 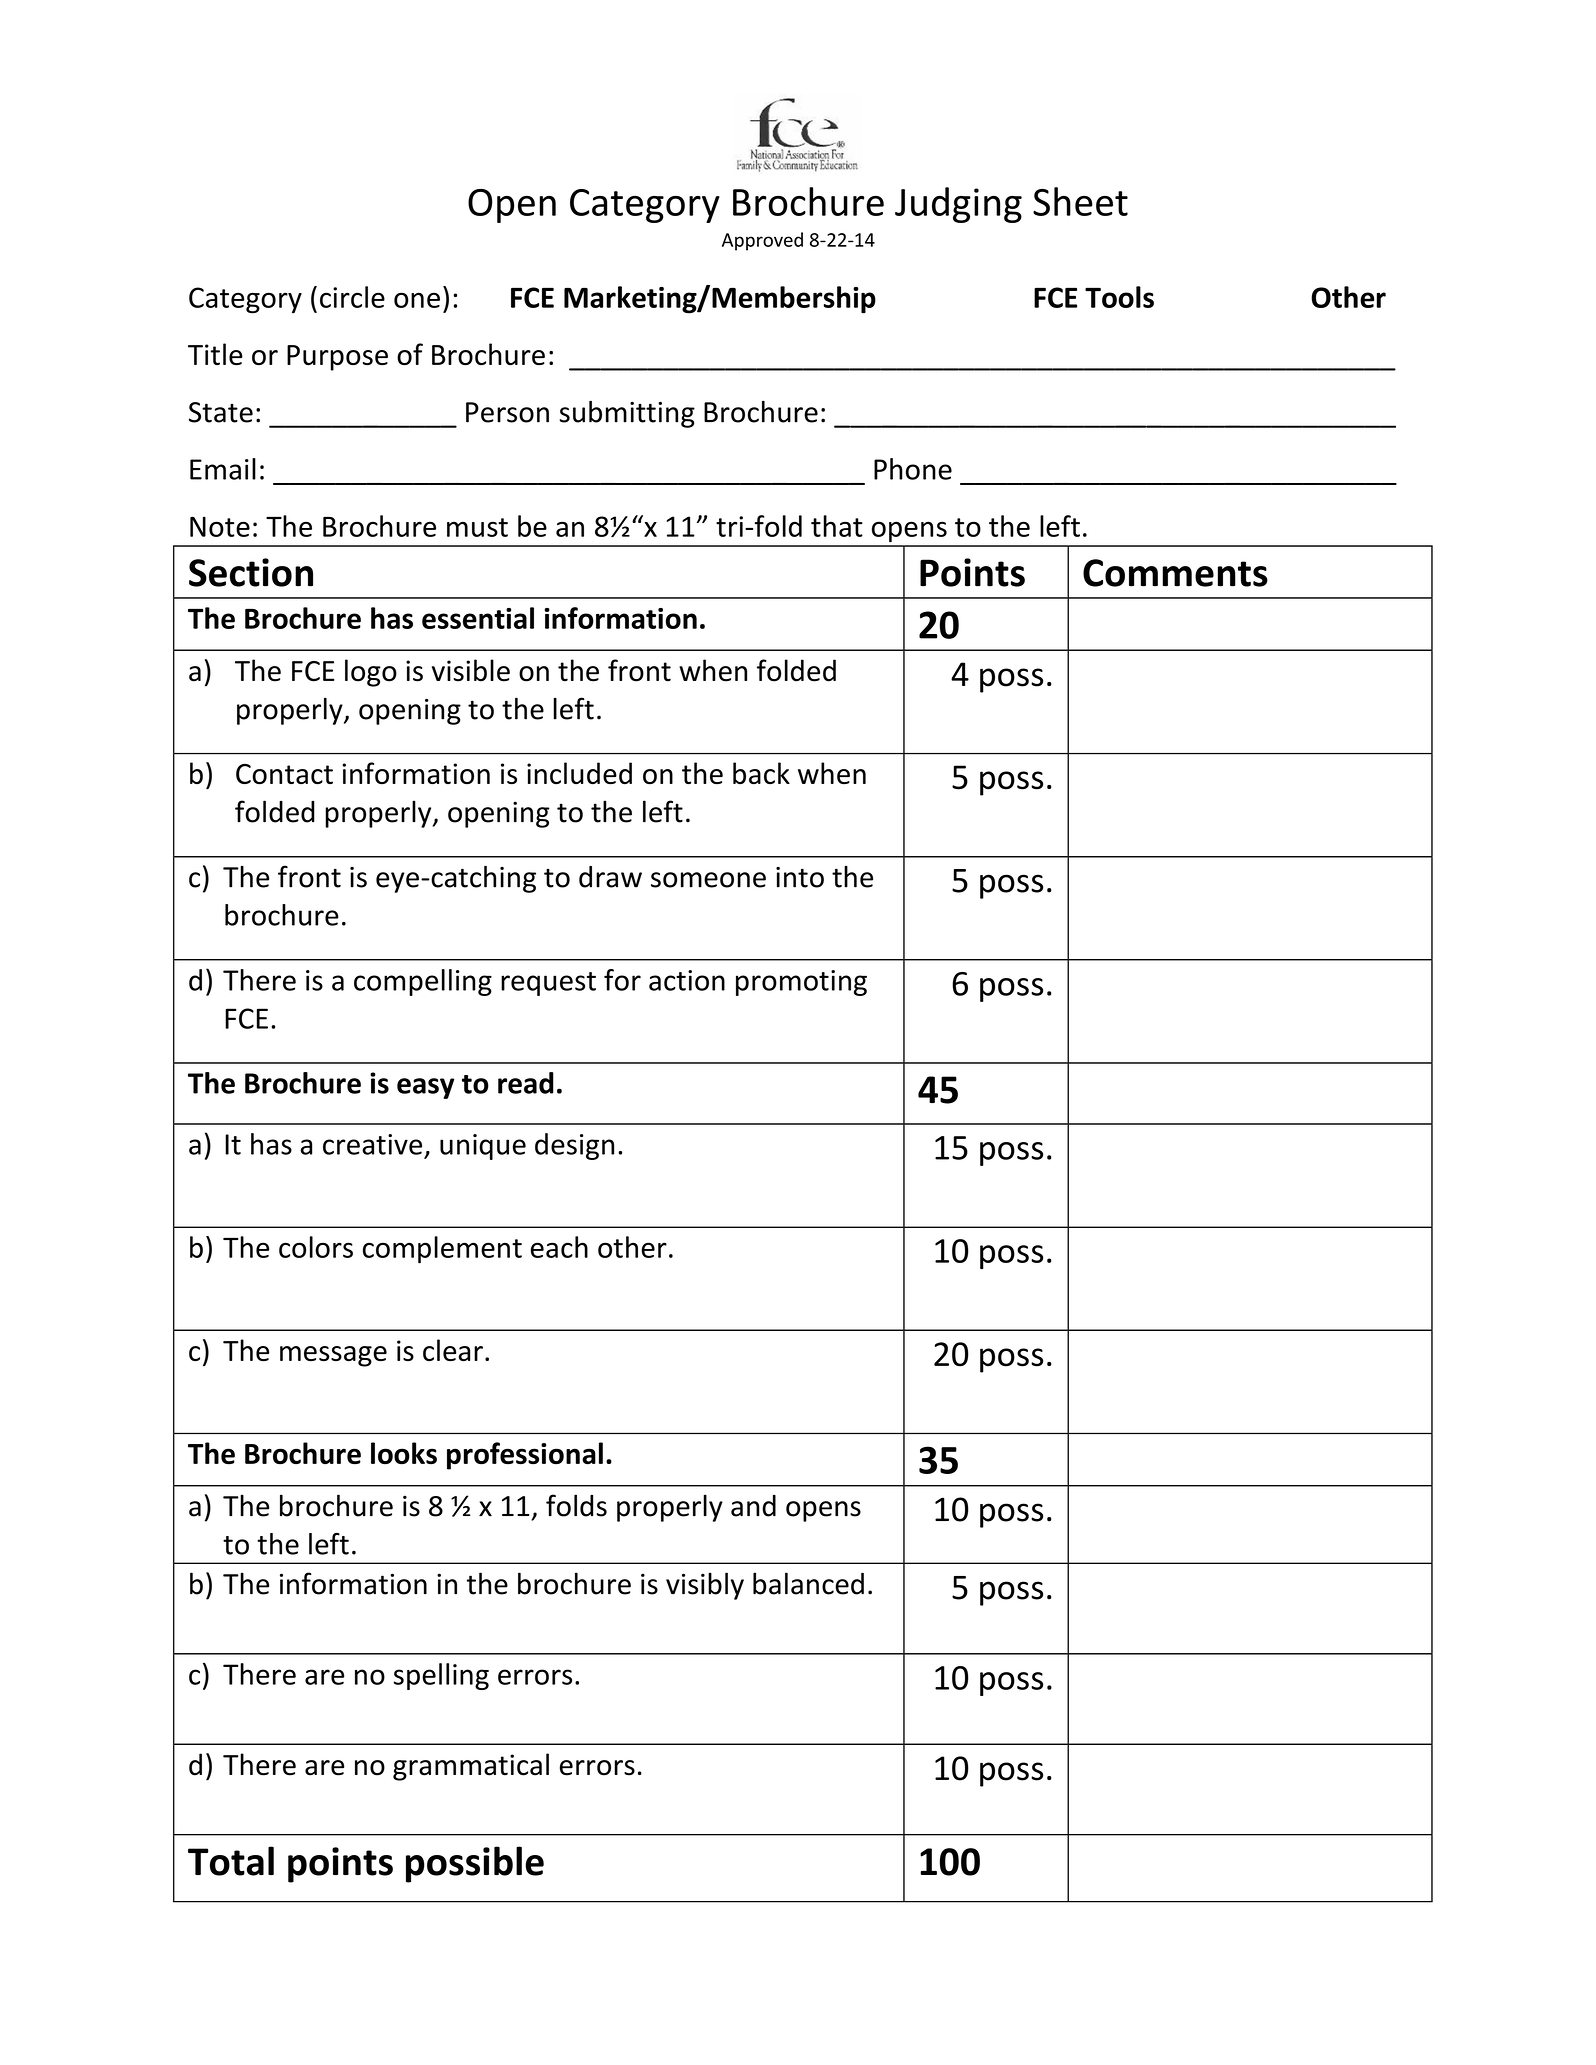 What do you see at coordinates (352, 297) in the image?
I see `circle` at bounding box center [352, 297].
